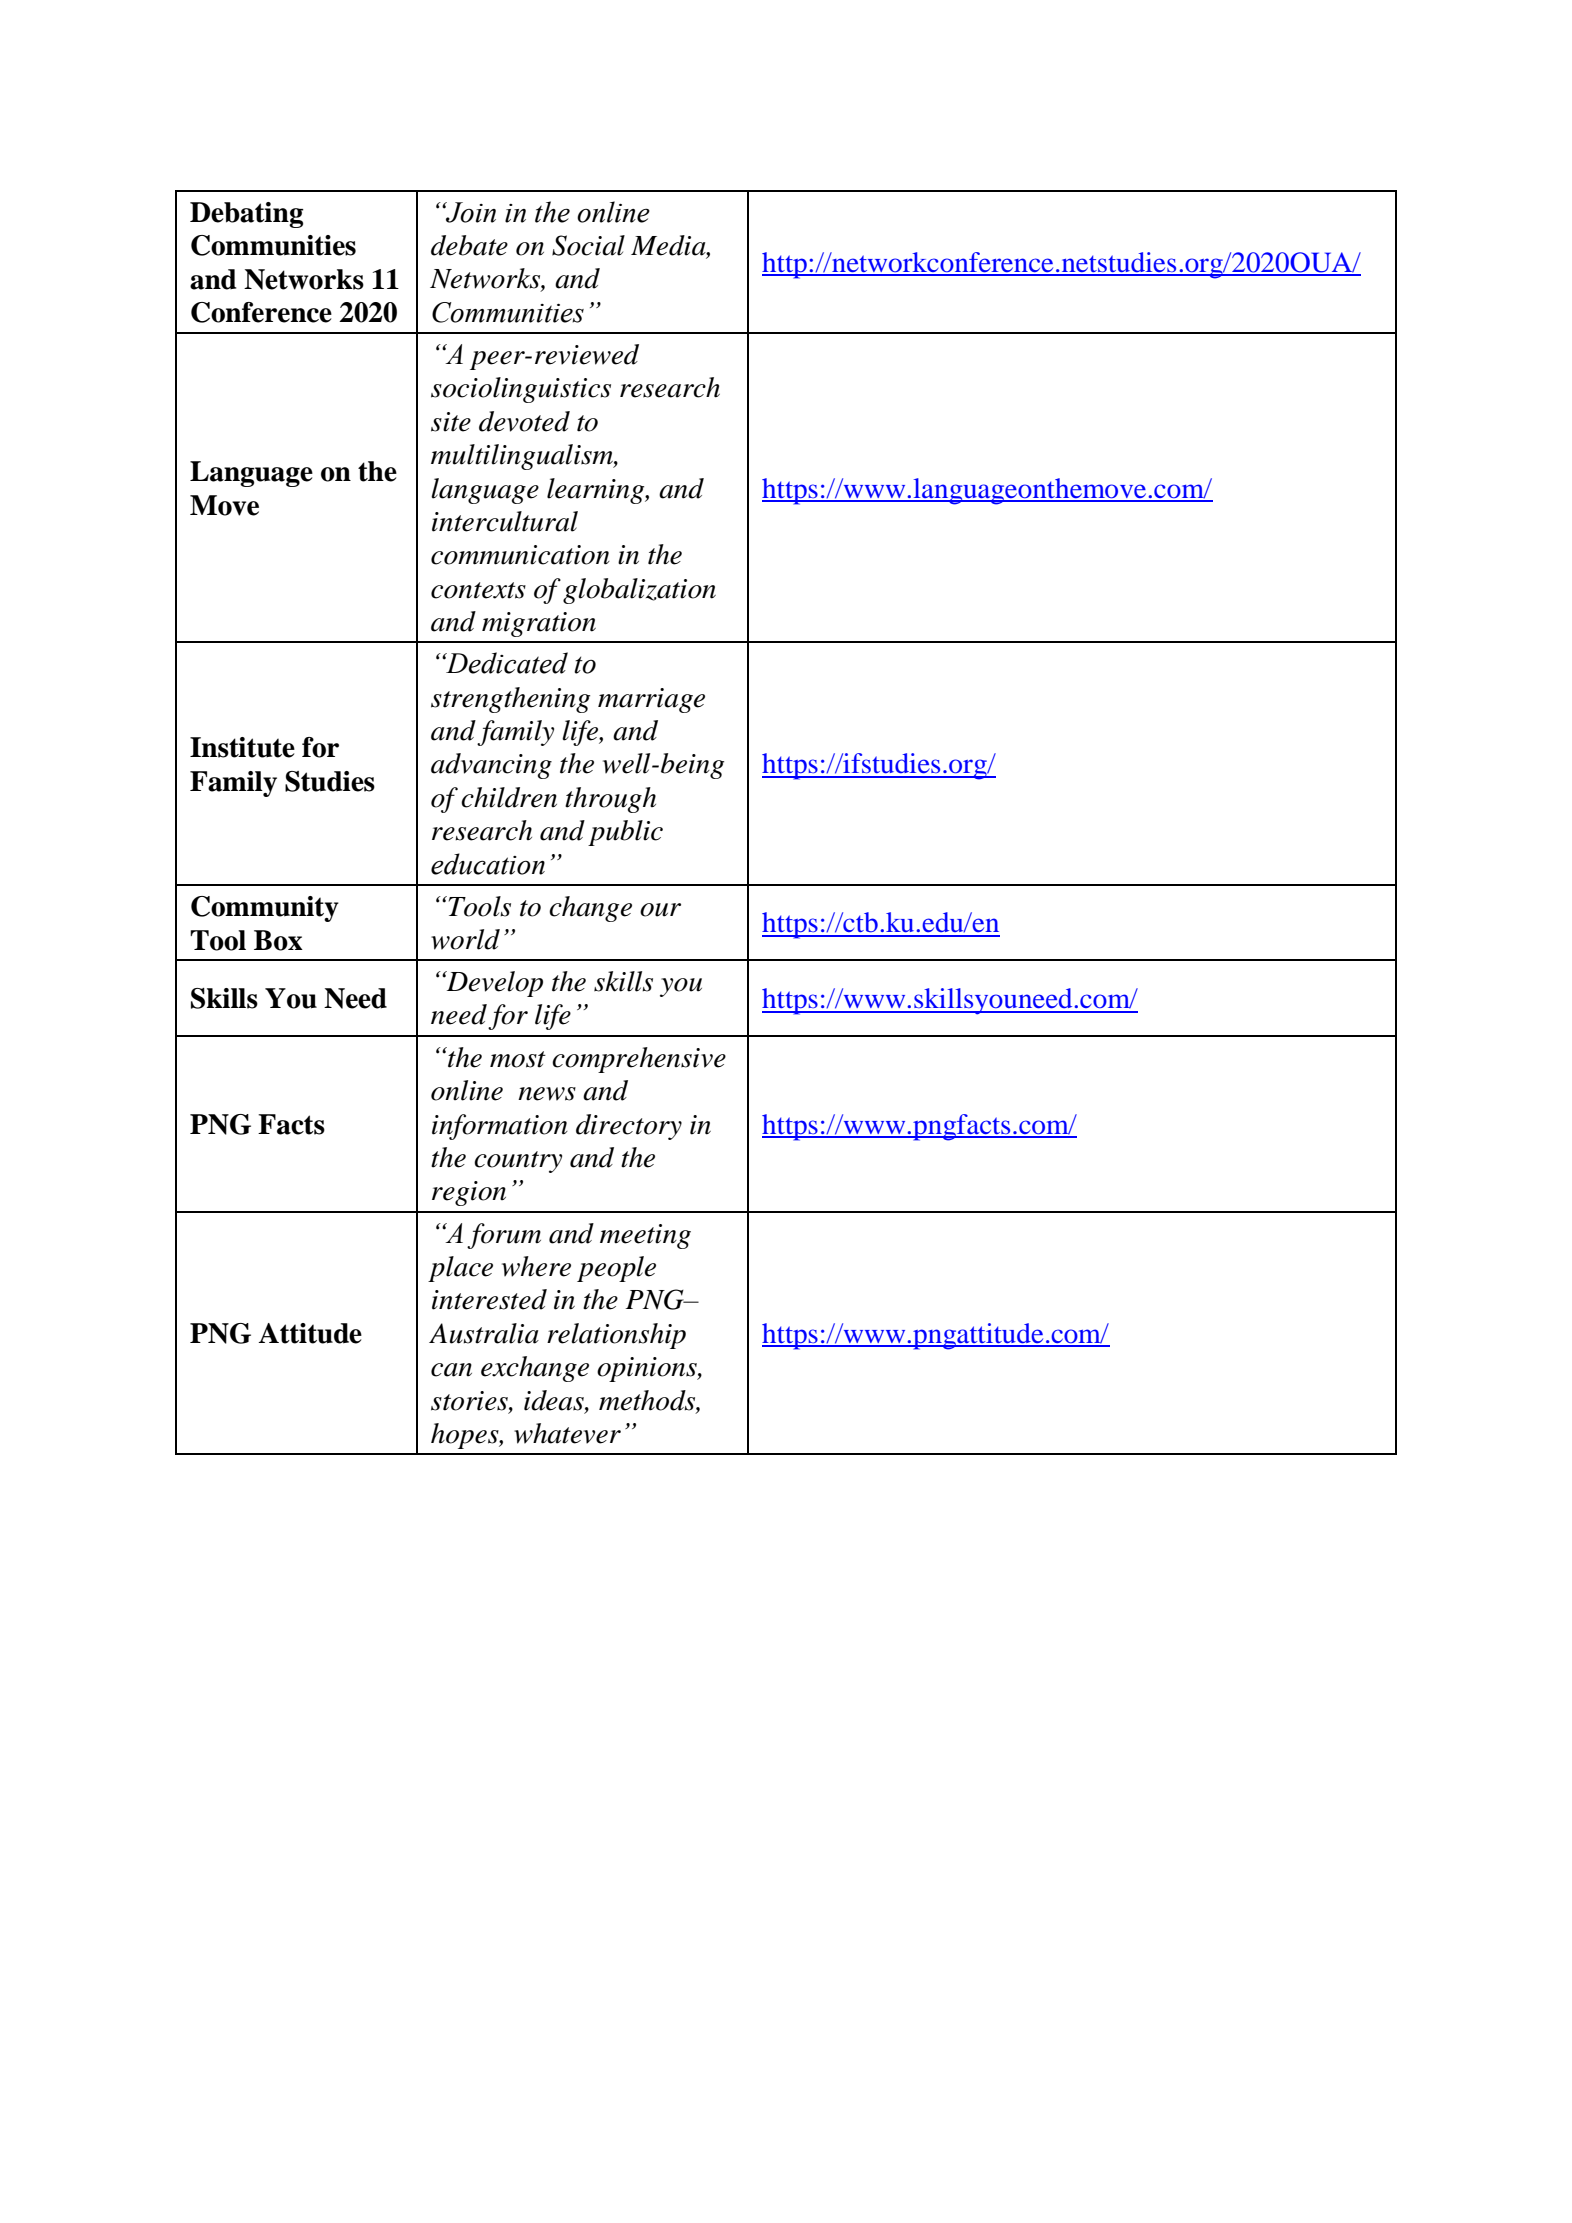 Image resolution: width=1572 pixels, height=2223 pixels. Describe the element at coordinates (265, 909) in the image. I see `Community` at that location.
